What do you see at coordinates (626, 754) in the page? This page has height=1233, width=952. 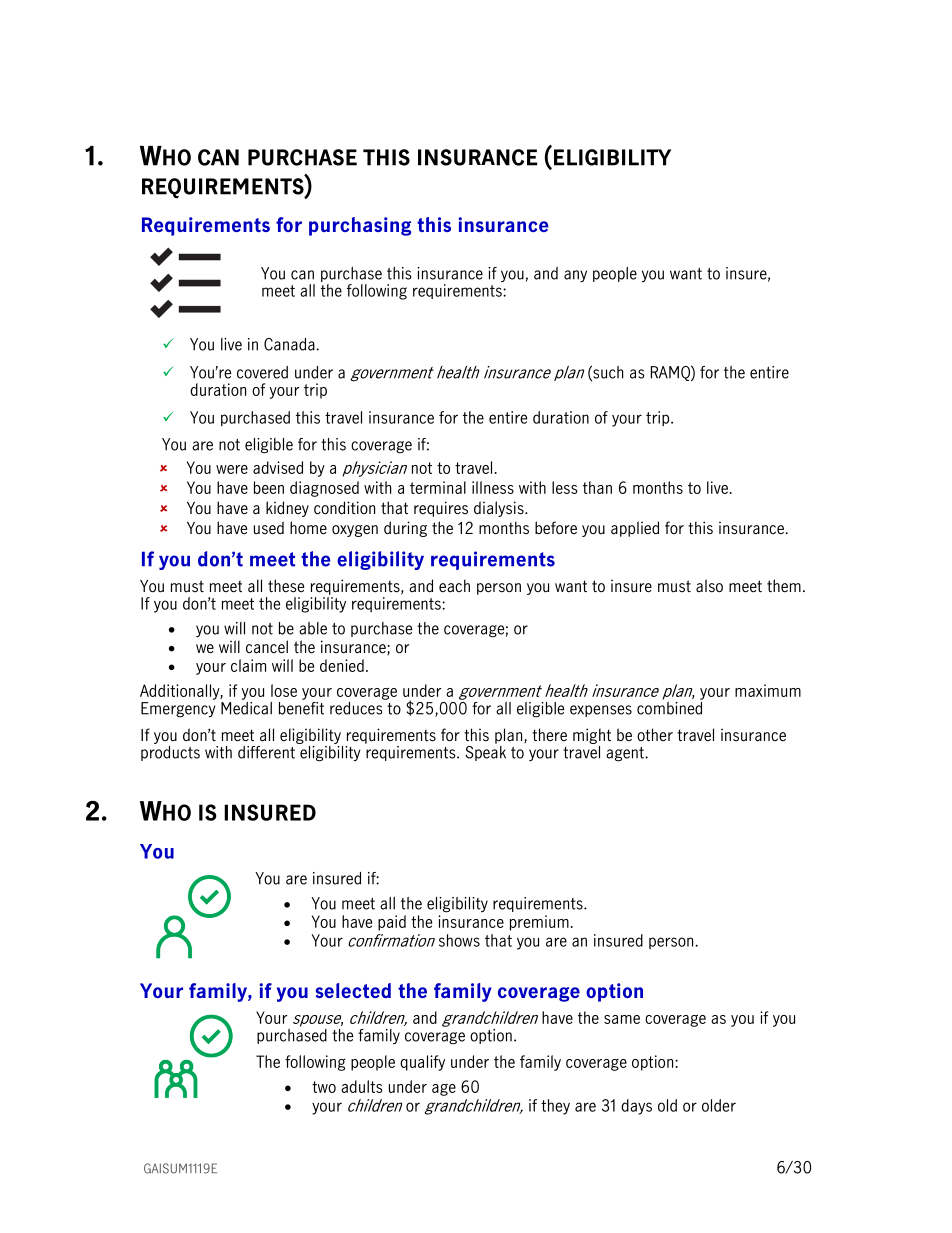 I see `agent` at bounding box center [626, 754].
